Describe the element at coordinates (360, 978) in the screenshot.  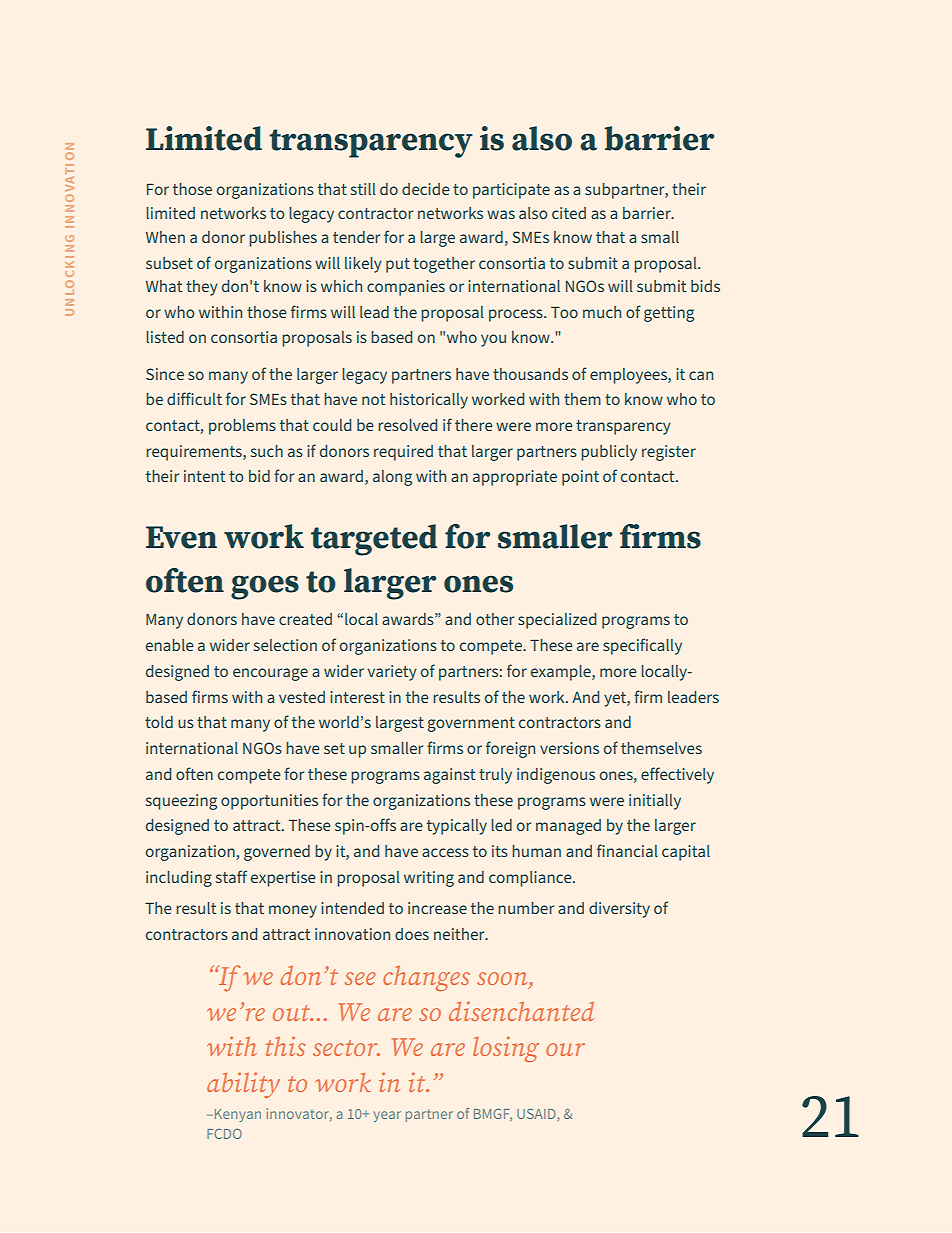
I see `see` at that location.
